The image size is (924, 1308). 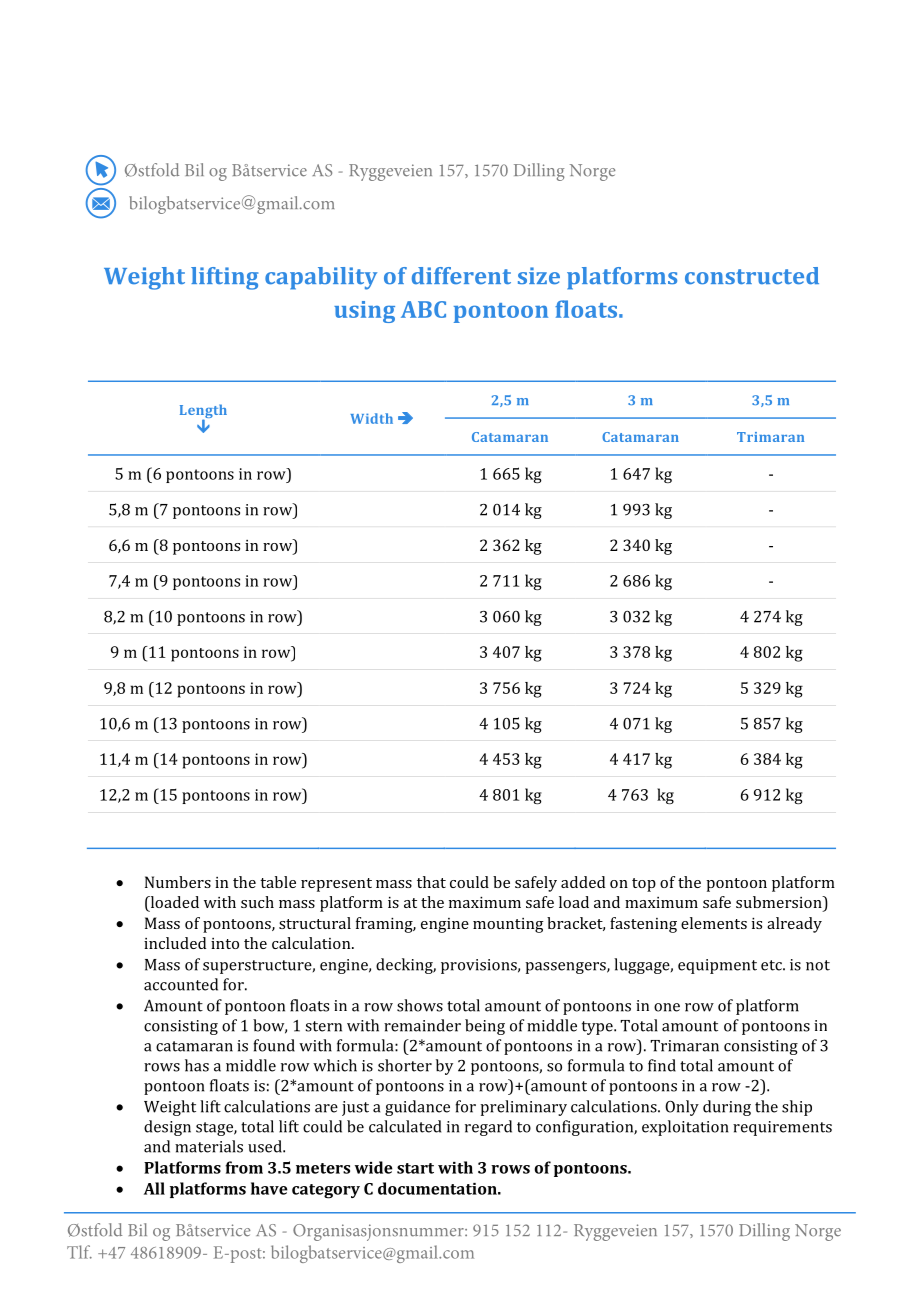 What do you see at coordinates (752, 276) in the screenshot?
I see `constructed` at bounding box center [752, 276].
